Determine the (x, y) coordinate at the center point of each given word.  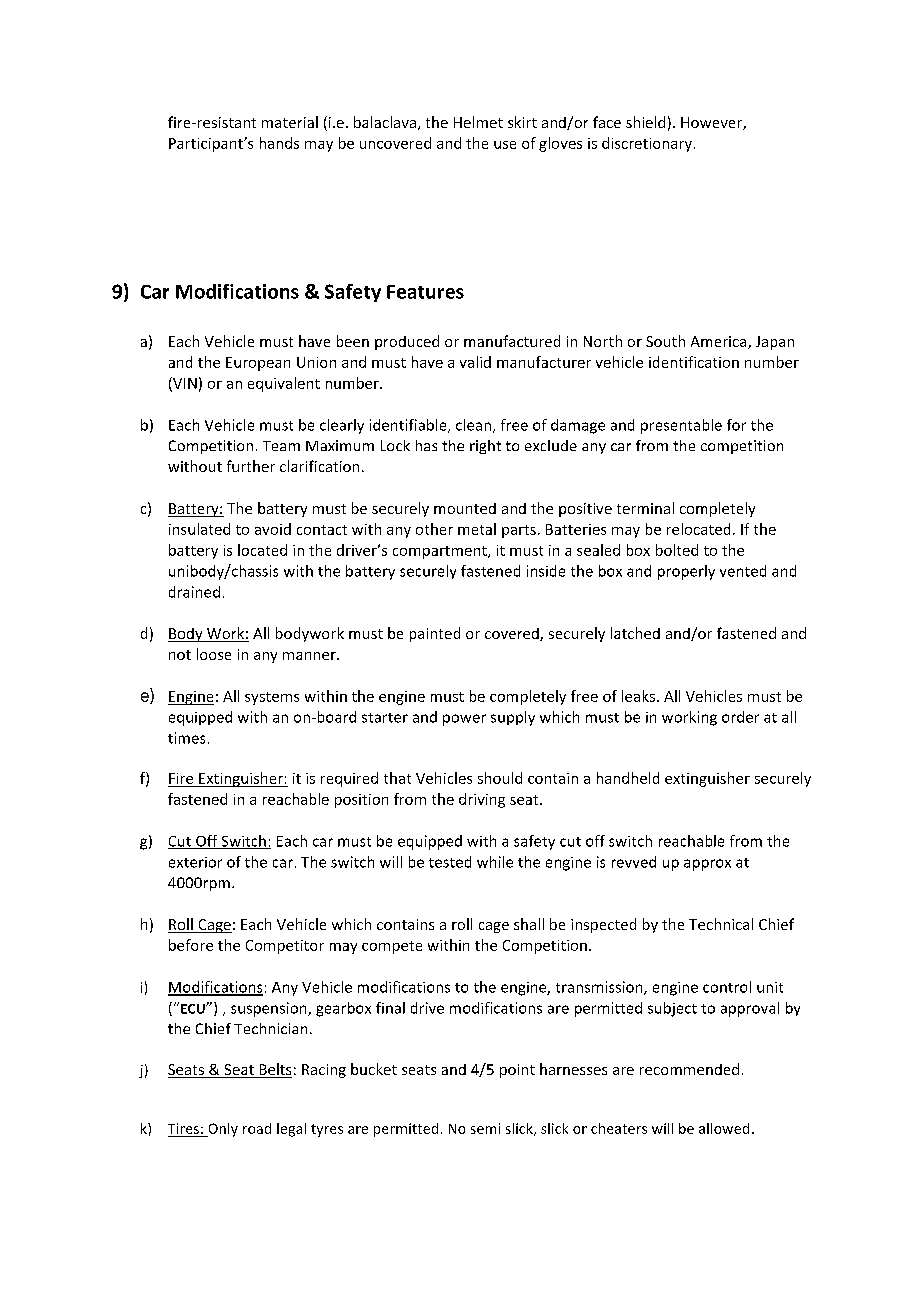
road (257, 1128)
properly (686, 572)
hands (279, 143)
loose (214, 654)
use (505, 145)
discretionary (647, 144)
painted (435, 634)
